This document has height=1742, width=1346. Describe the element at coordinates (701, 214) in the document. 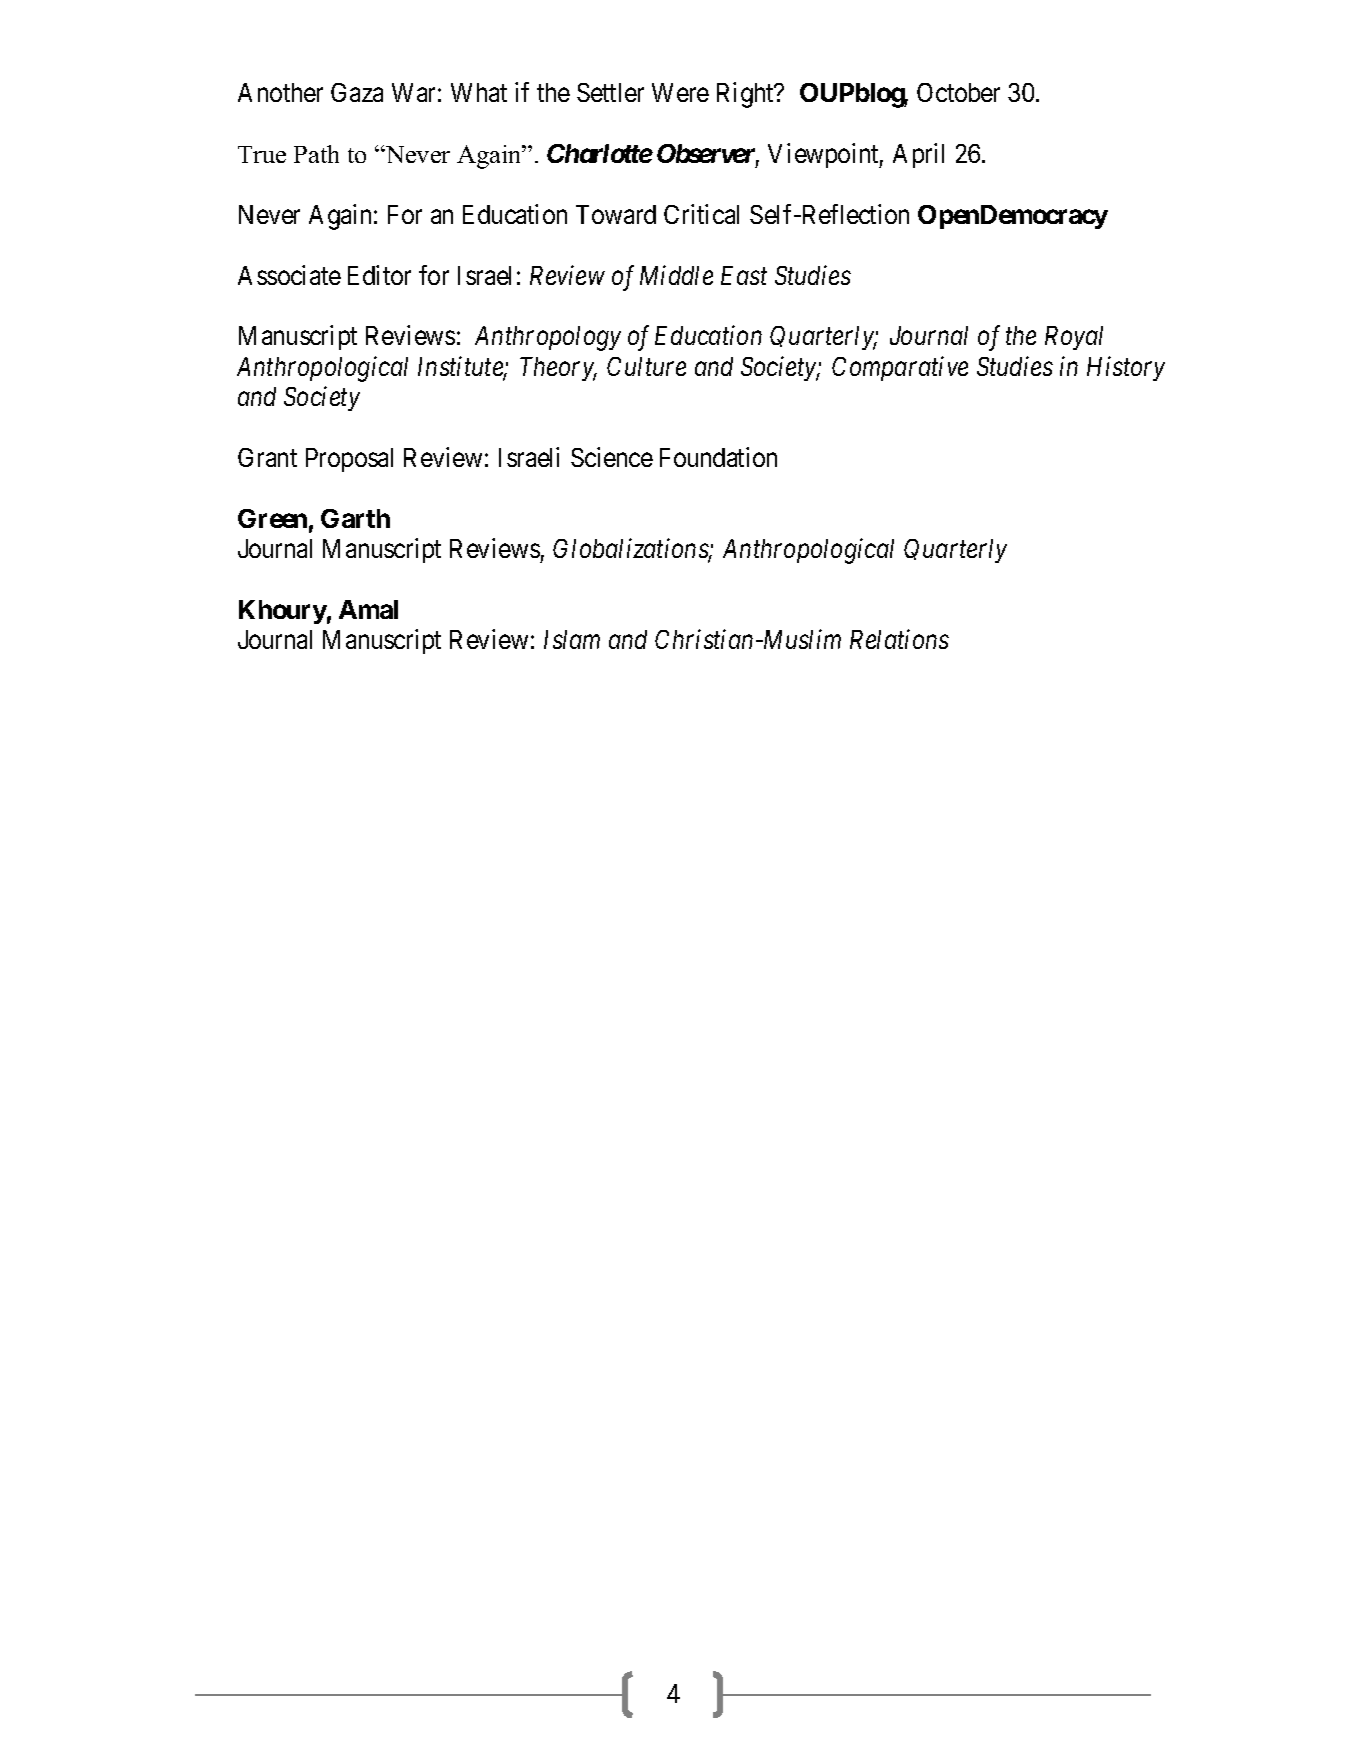

I see `Critical` at that location.
